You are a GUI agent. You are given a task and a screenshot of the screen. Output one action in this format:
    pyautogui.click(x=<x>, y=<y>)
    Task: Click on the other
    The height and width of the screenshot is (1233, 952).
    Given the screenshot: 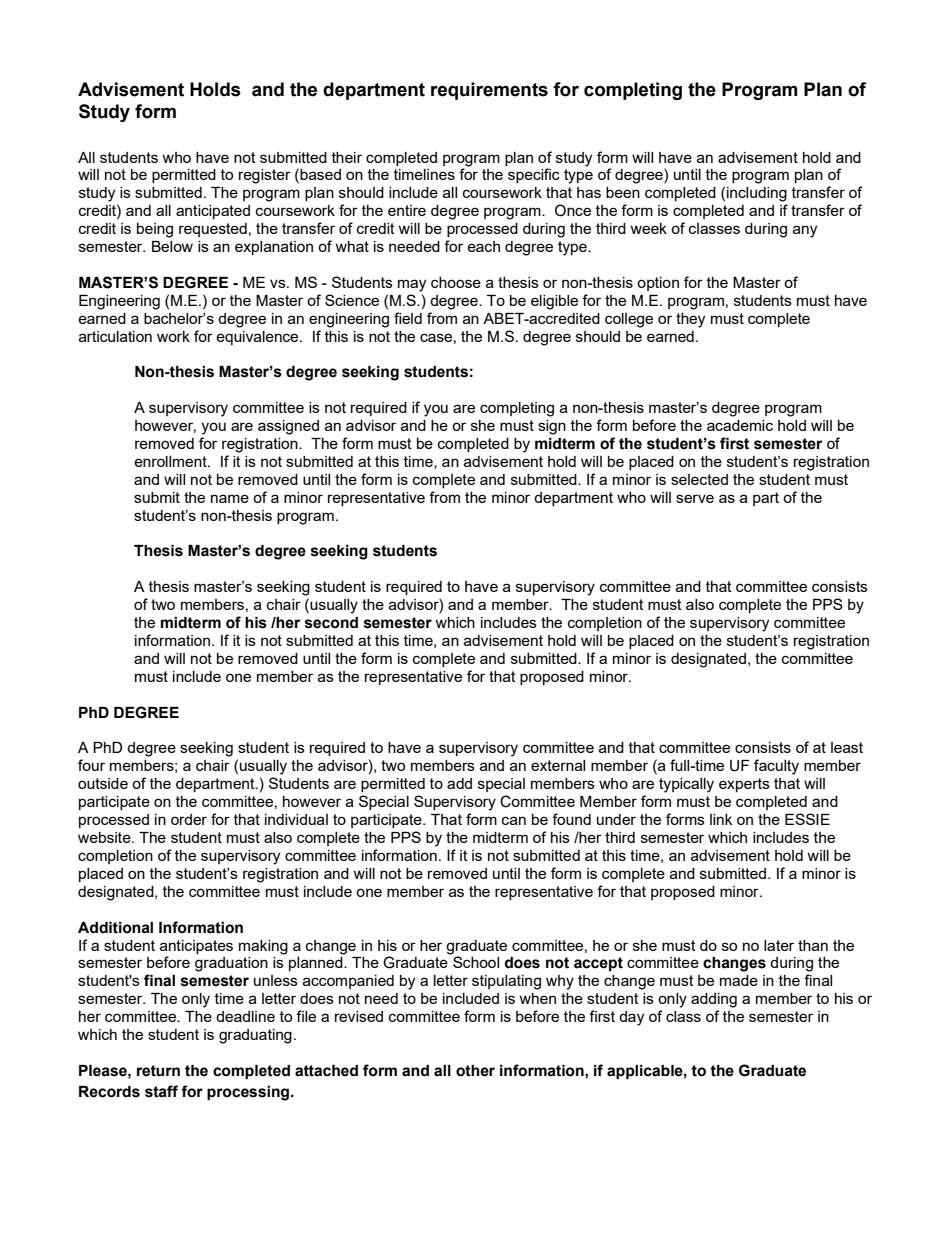 What is the action you would take?
    pyautogui.click(x=475, y=1071)
